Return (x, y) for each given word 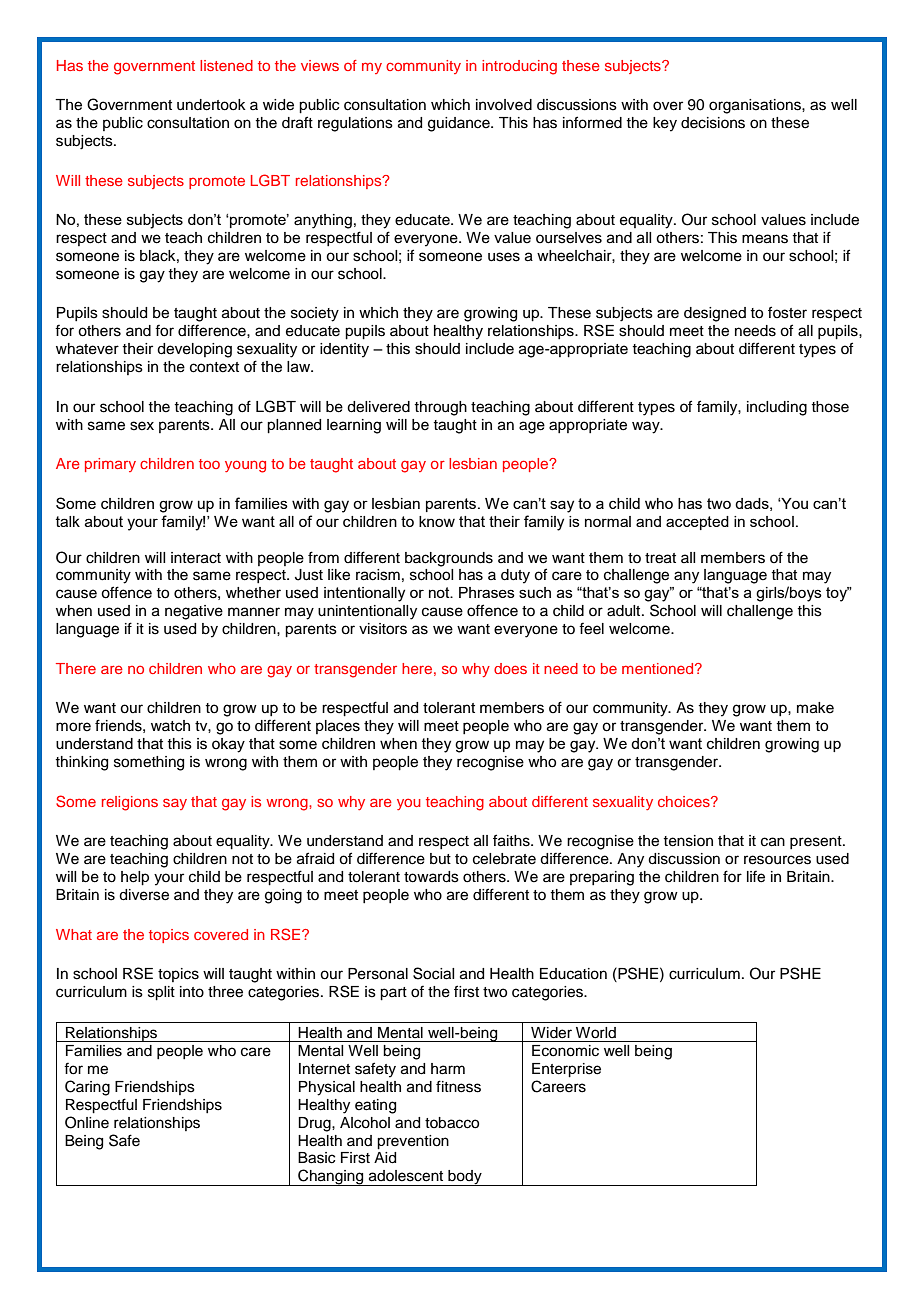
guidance (460, 124)
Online (87, 1122)
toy (838, 594)
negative (194, 612)
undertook (211, 105)
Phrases (487, 592)
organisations (756, 106)
